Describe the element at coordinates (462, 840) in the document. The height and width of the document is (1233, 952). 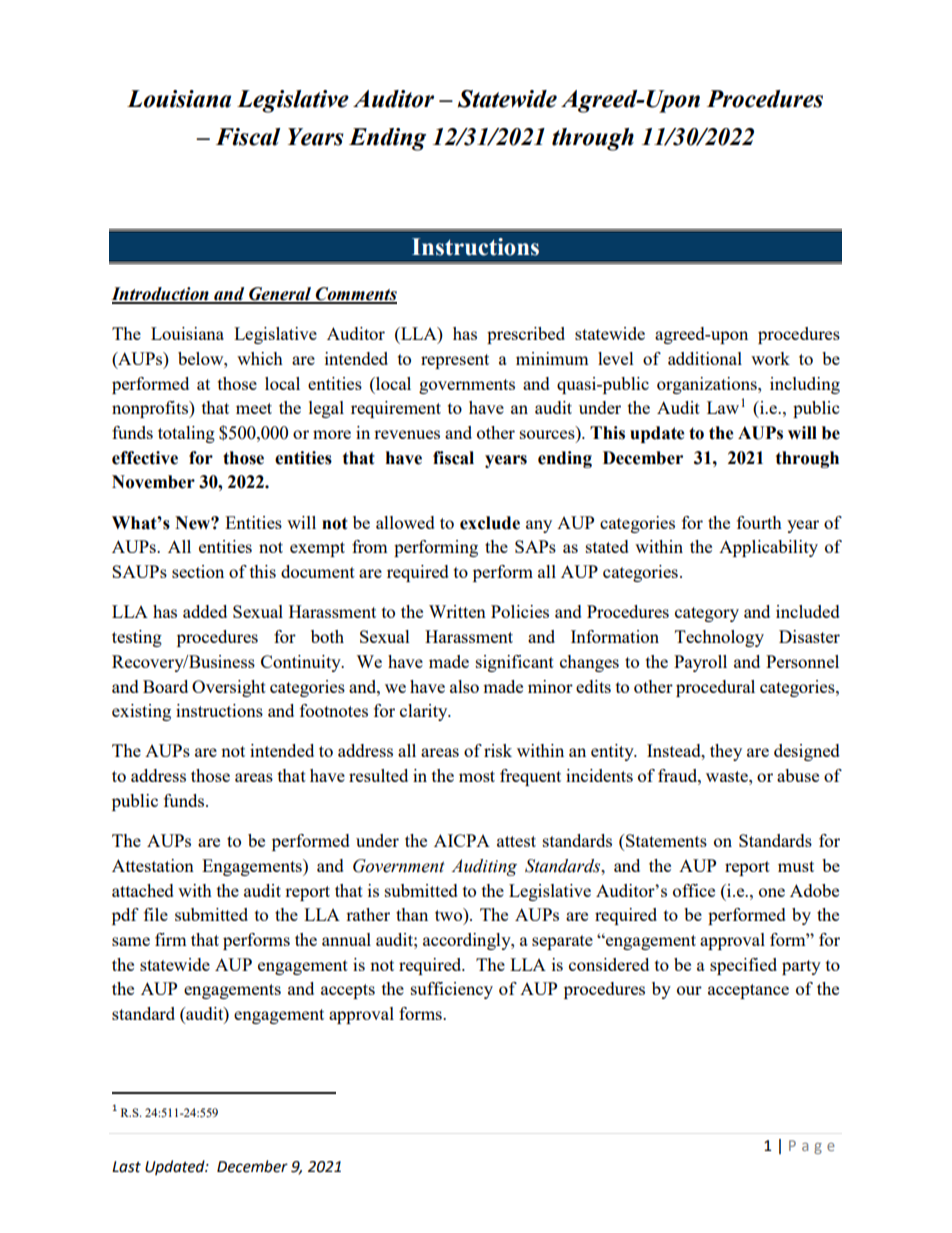
I see `AICPA` at that location.
